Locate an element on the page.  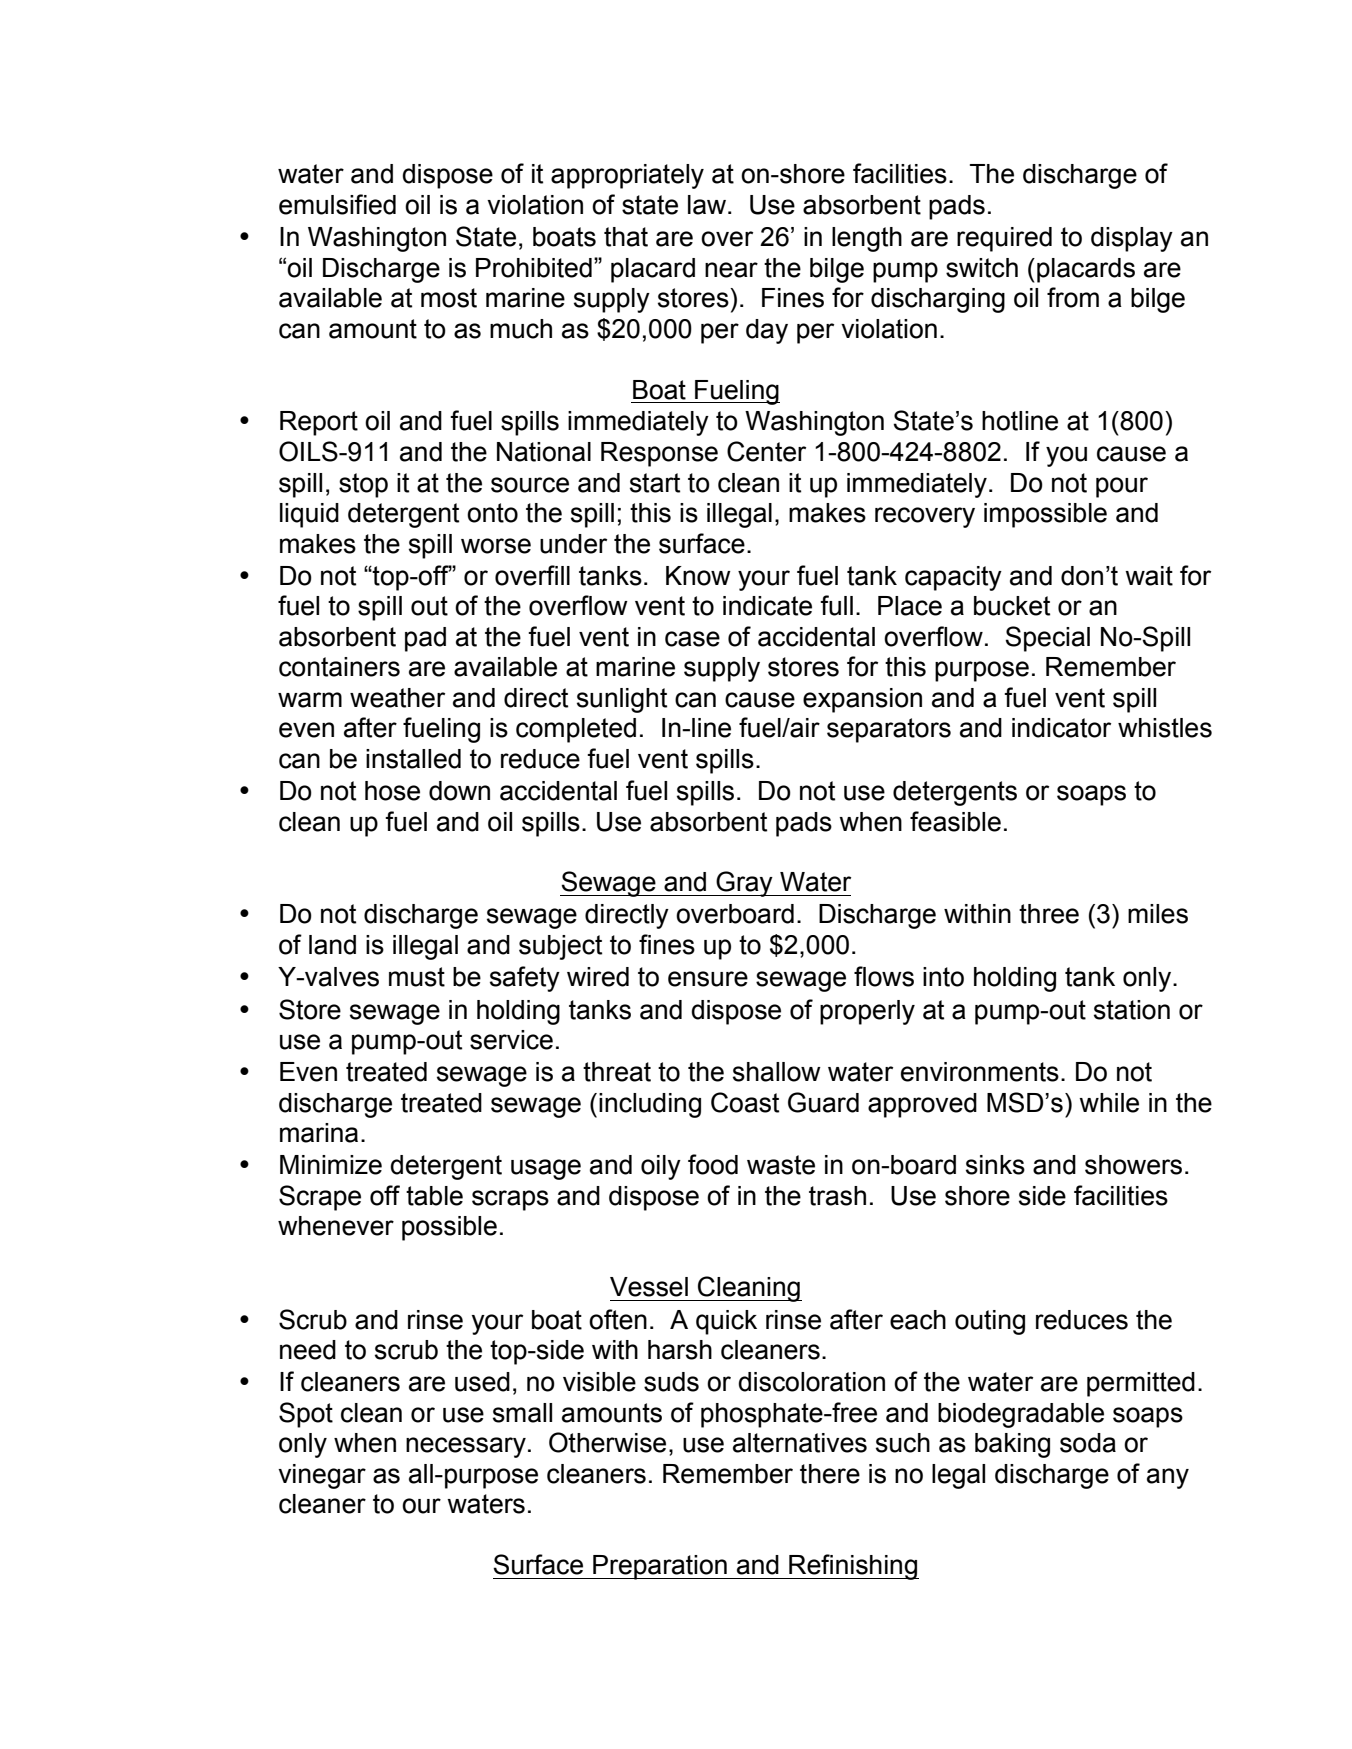
vinegar is located at coordinates (322, 1476).
